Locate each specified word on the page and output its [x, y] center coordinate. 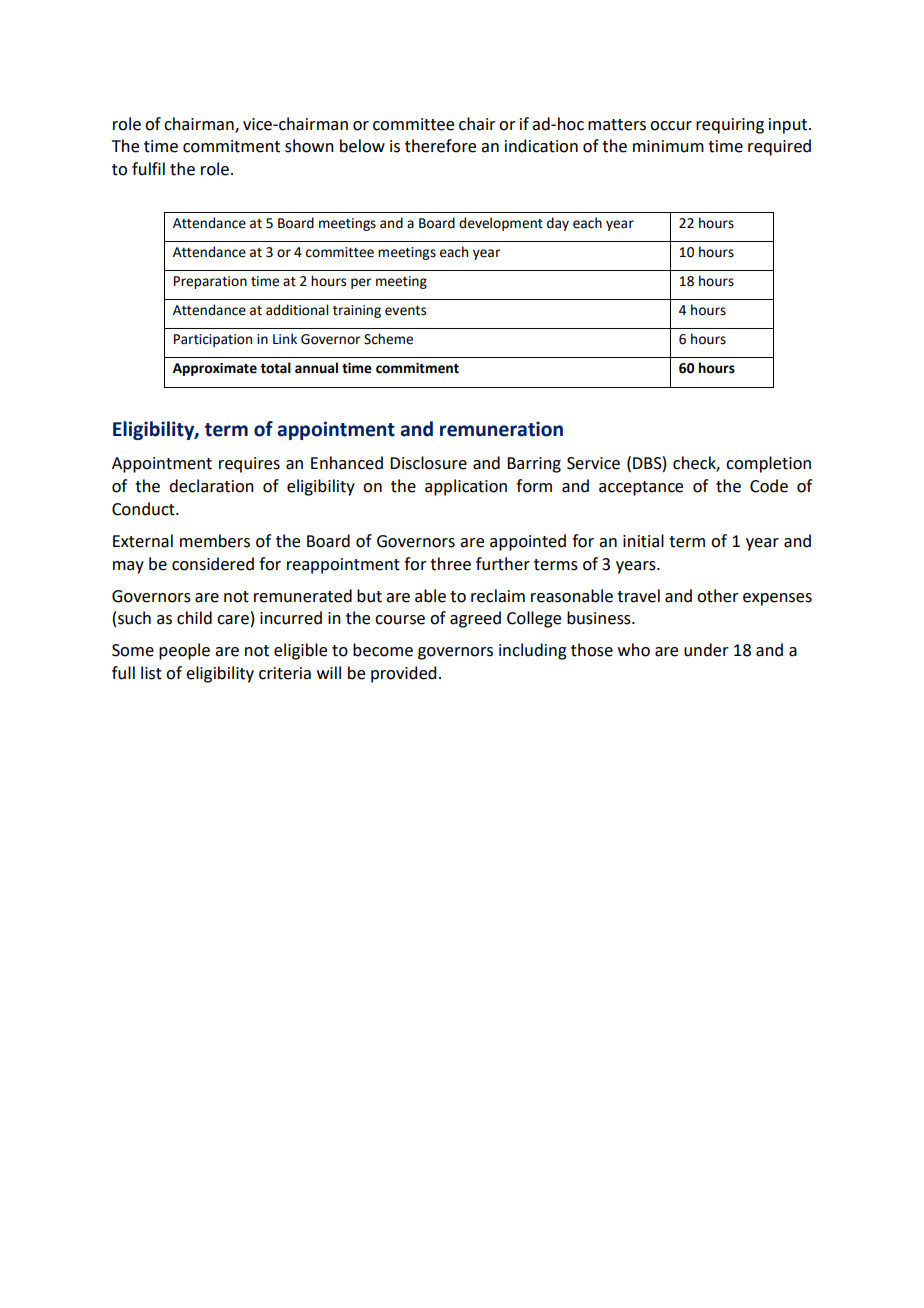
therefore [440, 146]
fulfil [148, 169]
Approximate [215, 369]
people [184, 651]
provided [403, 674]
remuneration [501, 429]
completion [768, 464]
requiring [730, 126]
